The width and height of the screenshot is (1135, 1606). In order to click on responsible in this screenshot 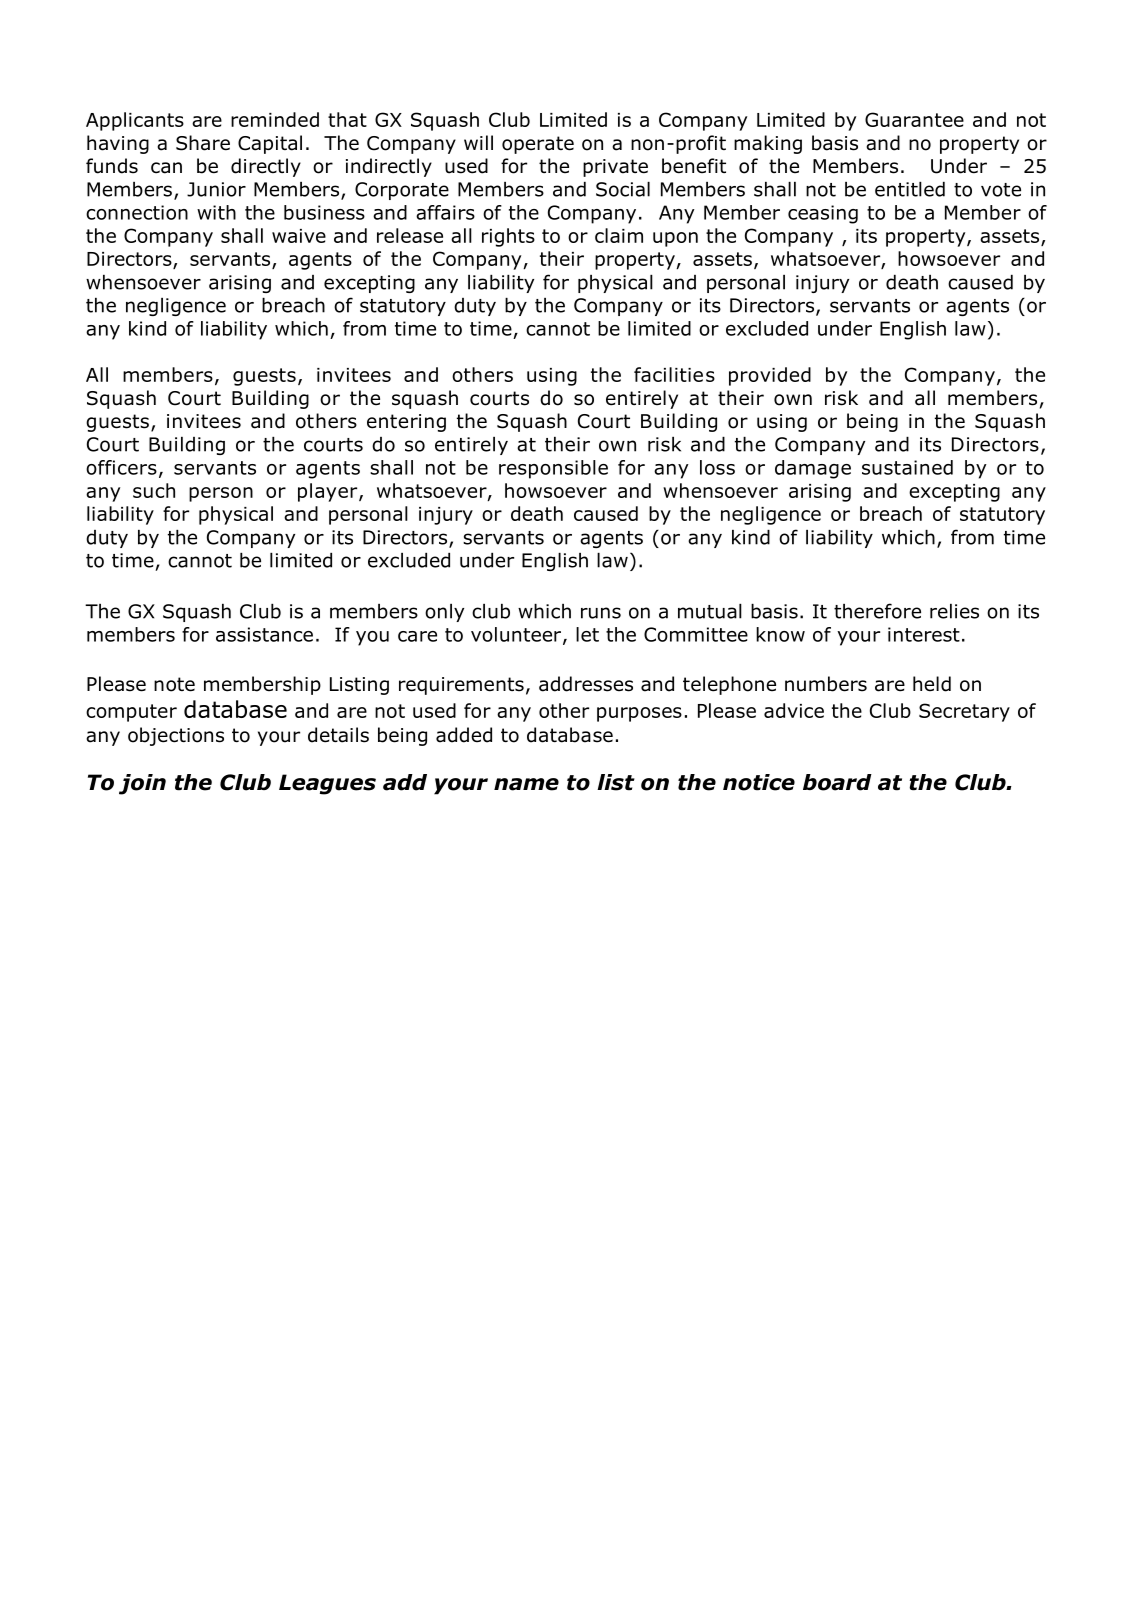, I will do `click(553, 469)`.
